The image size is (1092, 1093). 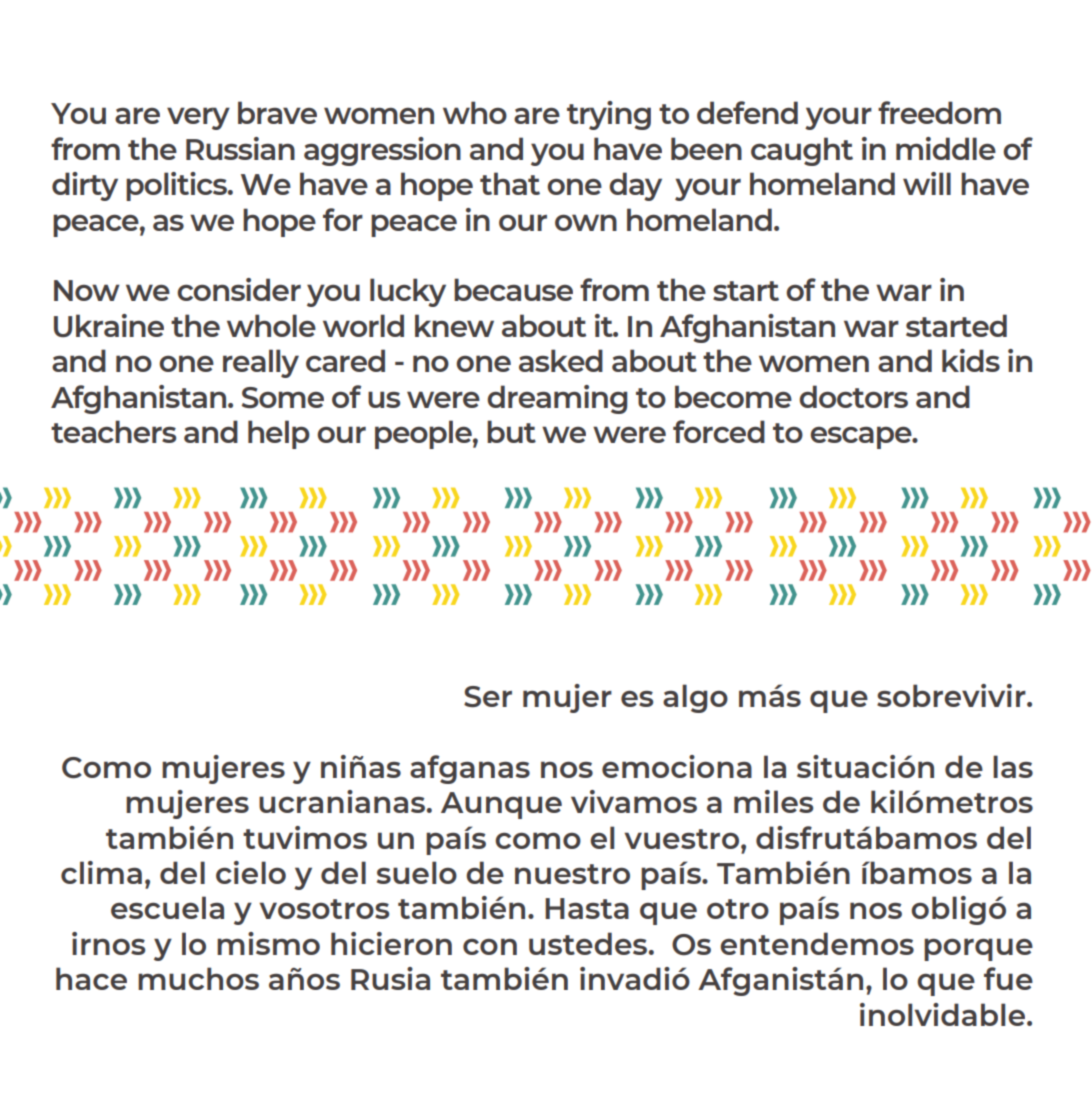 What do you see at coordinates (198, 118) in the page?
I see `very` at bounding box center [198, 118].
